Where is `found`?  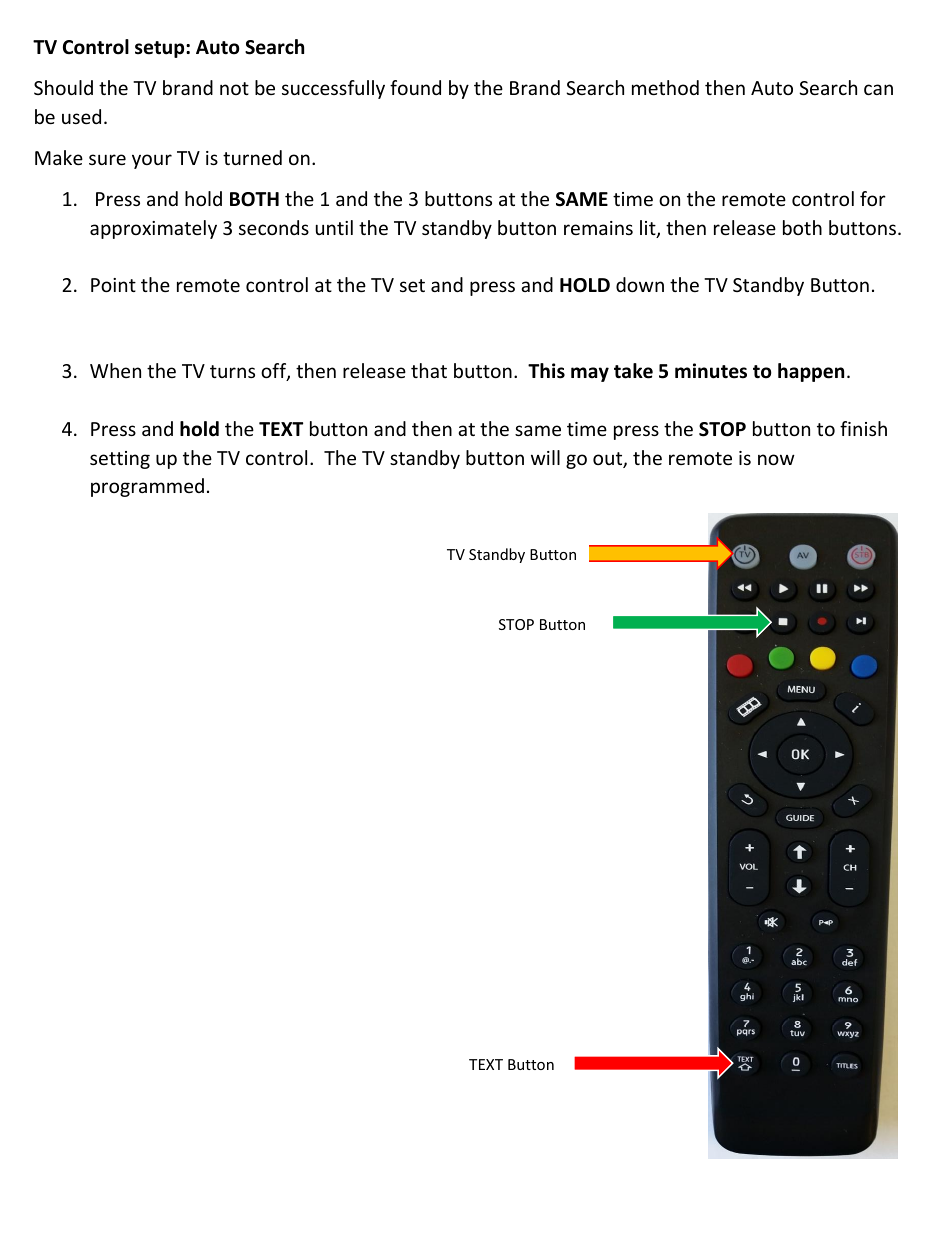 found is located at coordinates (415, 87).
